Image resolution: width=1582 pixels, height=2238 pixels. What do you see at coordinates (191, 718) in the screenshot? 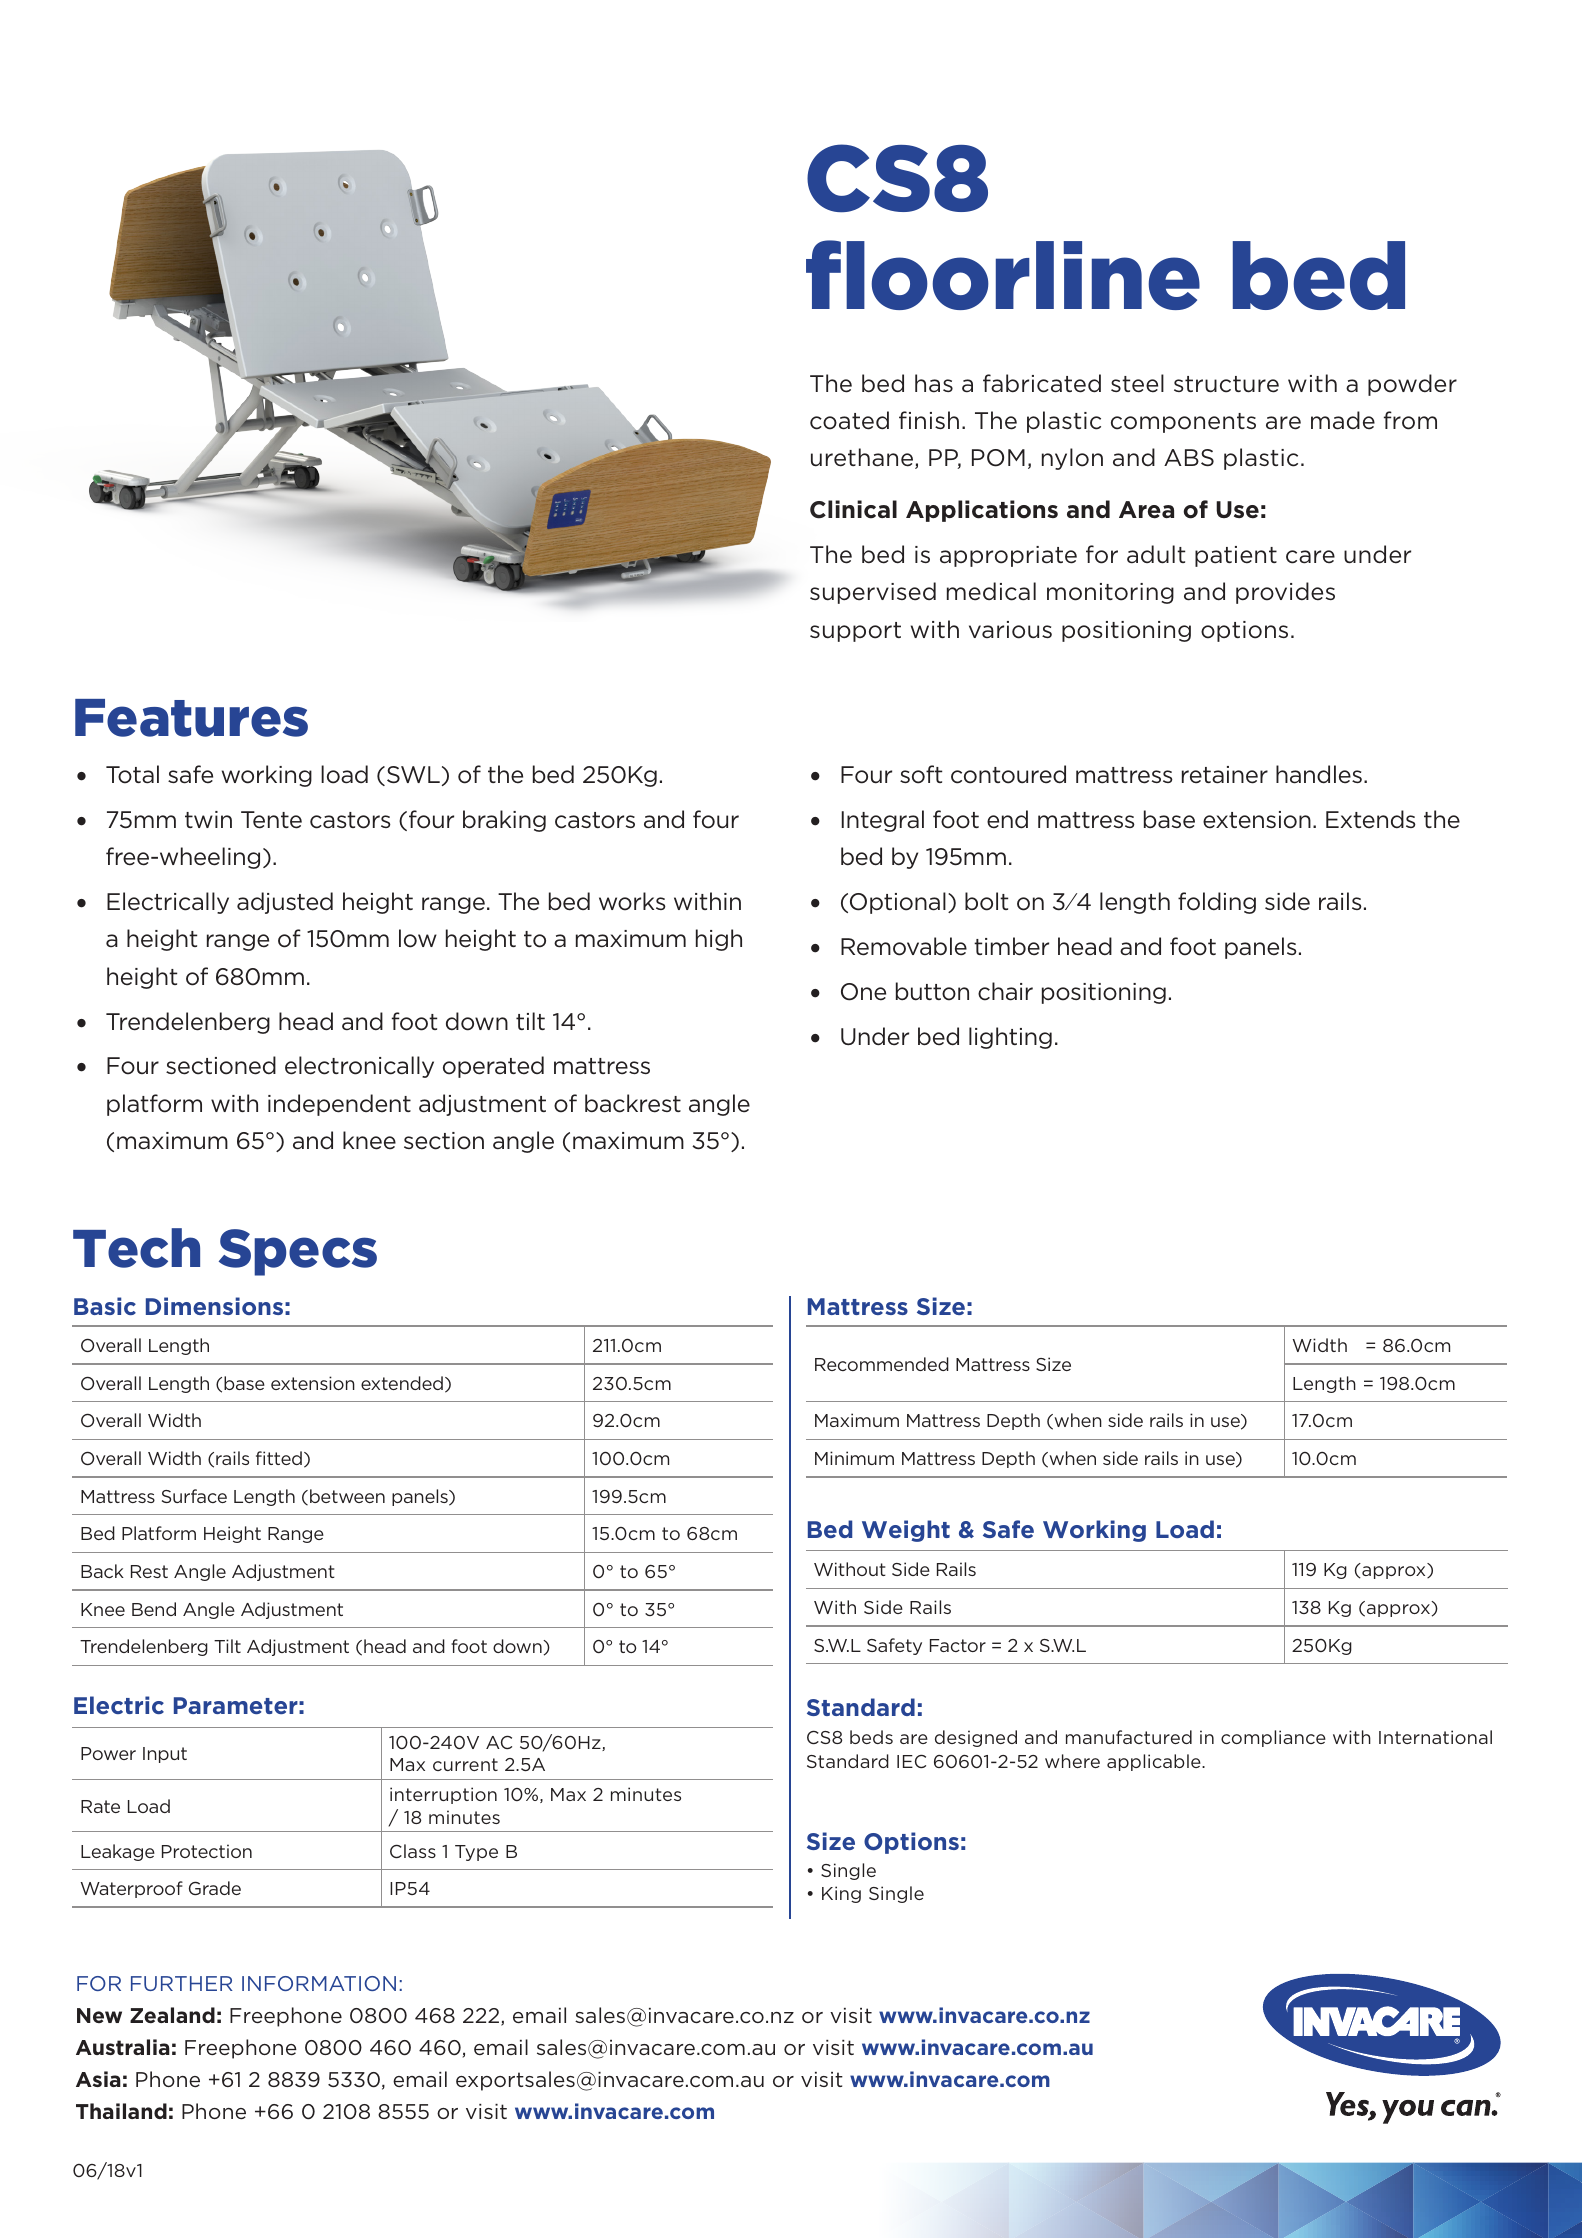
I see `Features` at bounding box center [191, 718].
